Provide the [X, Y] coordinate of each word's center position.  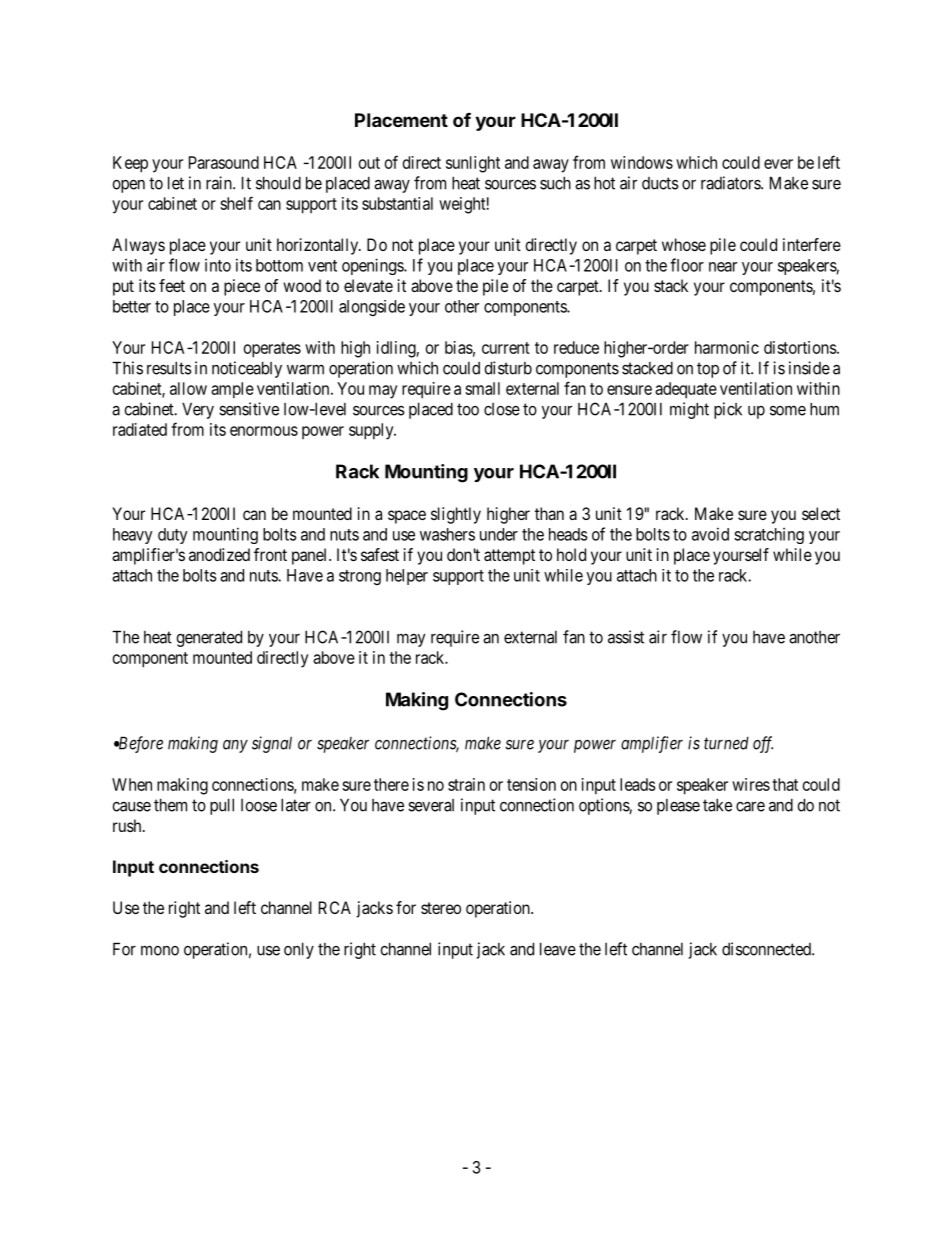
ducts [660, 183]
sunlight [473, 164]
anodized [219, 554]
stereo [441, 908]
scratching [769, 536]
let [176, 183]
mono [160, 950]
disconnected [767, 949]
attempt [509, 557]
